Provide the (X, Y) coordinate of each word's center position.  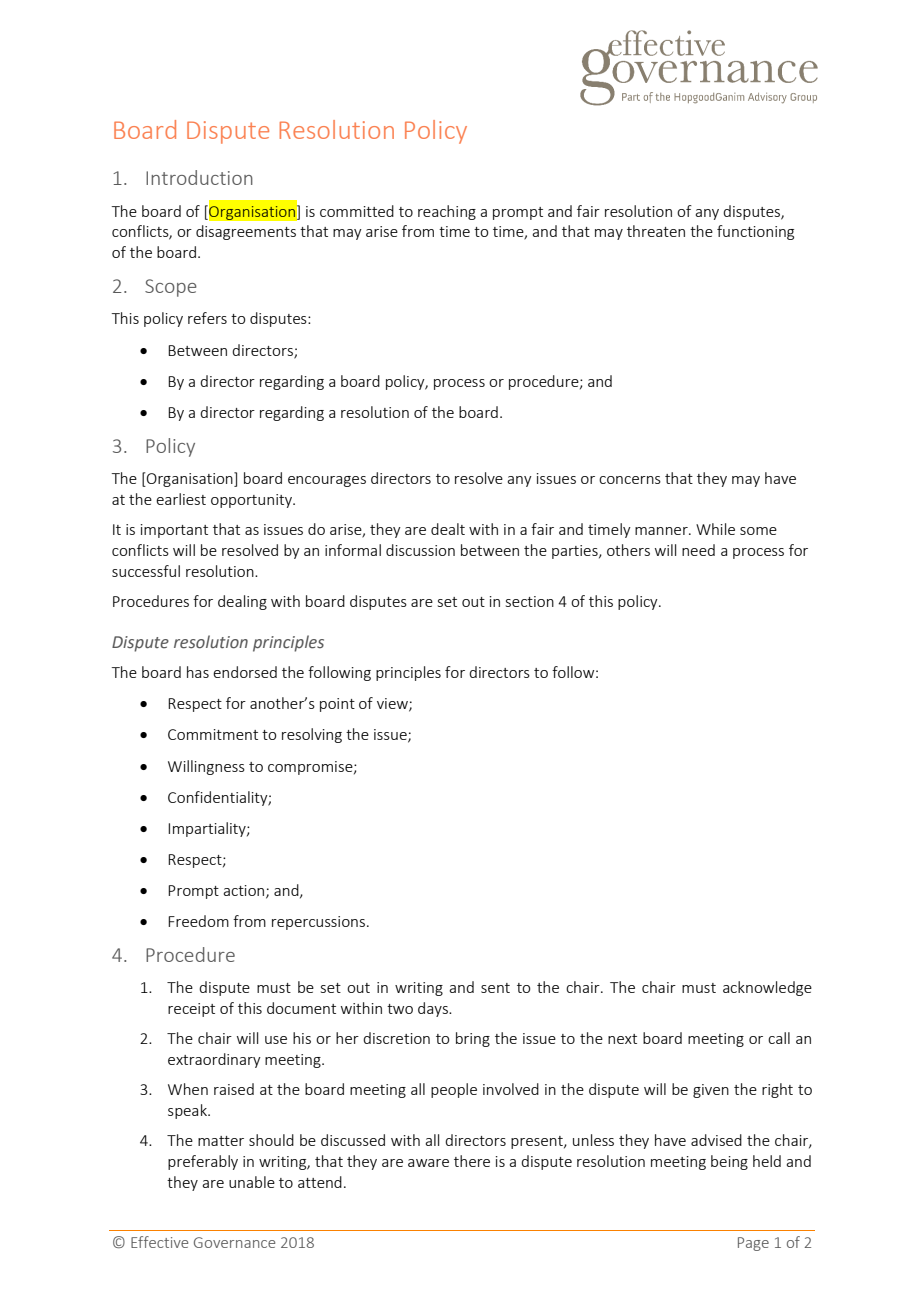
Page (753, 1244)
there (472, 1161)
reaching (447, 212)
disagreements (246, 232)
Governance (234, 1242)
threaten (656, 231)
